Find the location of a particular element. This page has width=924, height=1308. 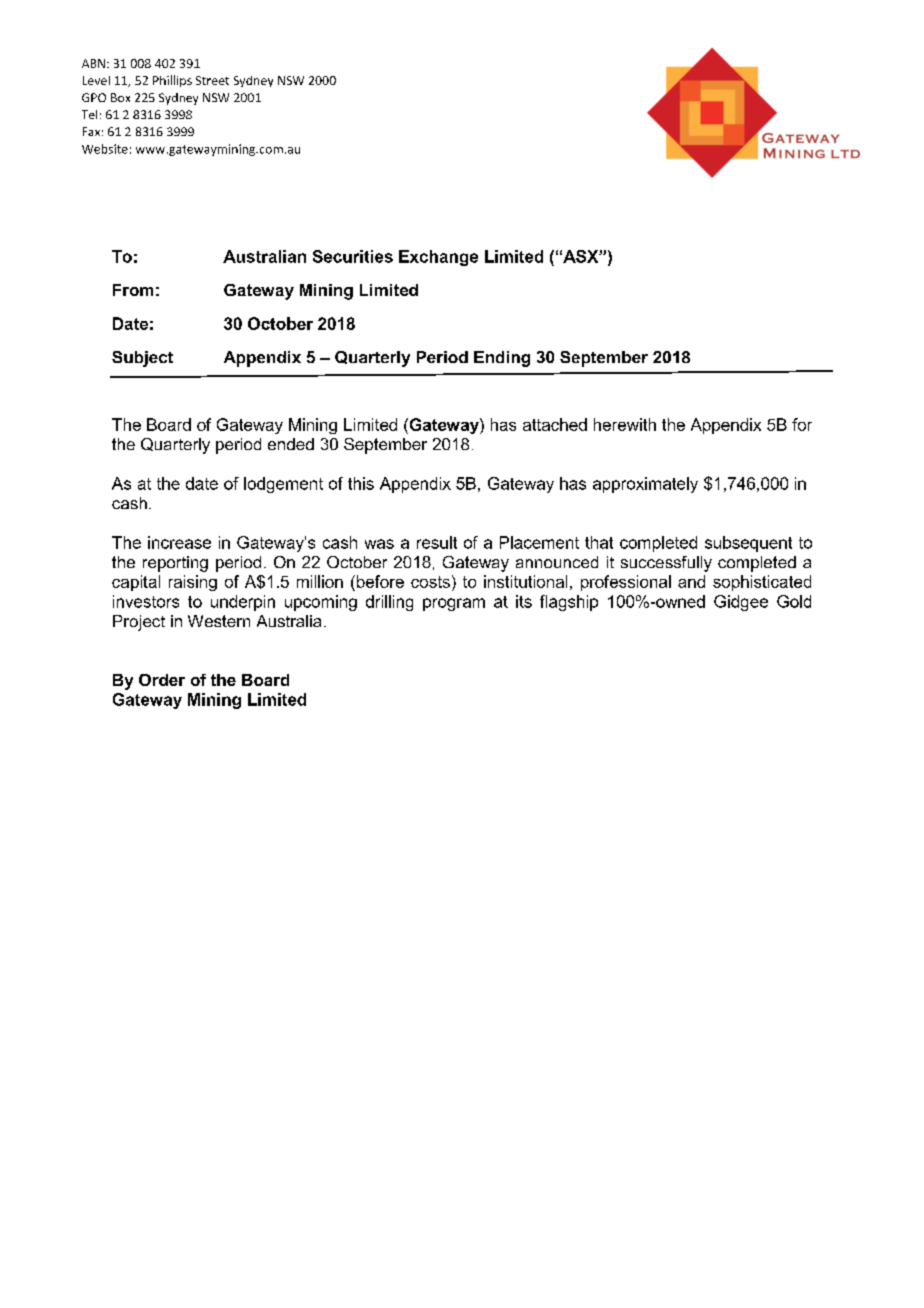

Street is located at coordinates (212, 80).
